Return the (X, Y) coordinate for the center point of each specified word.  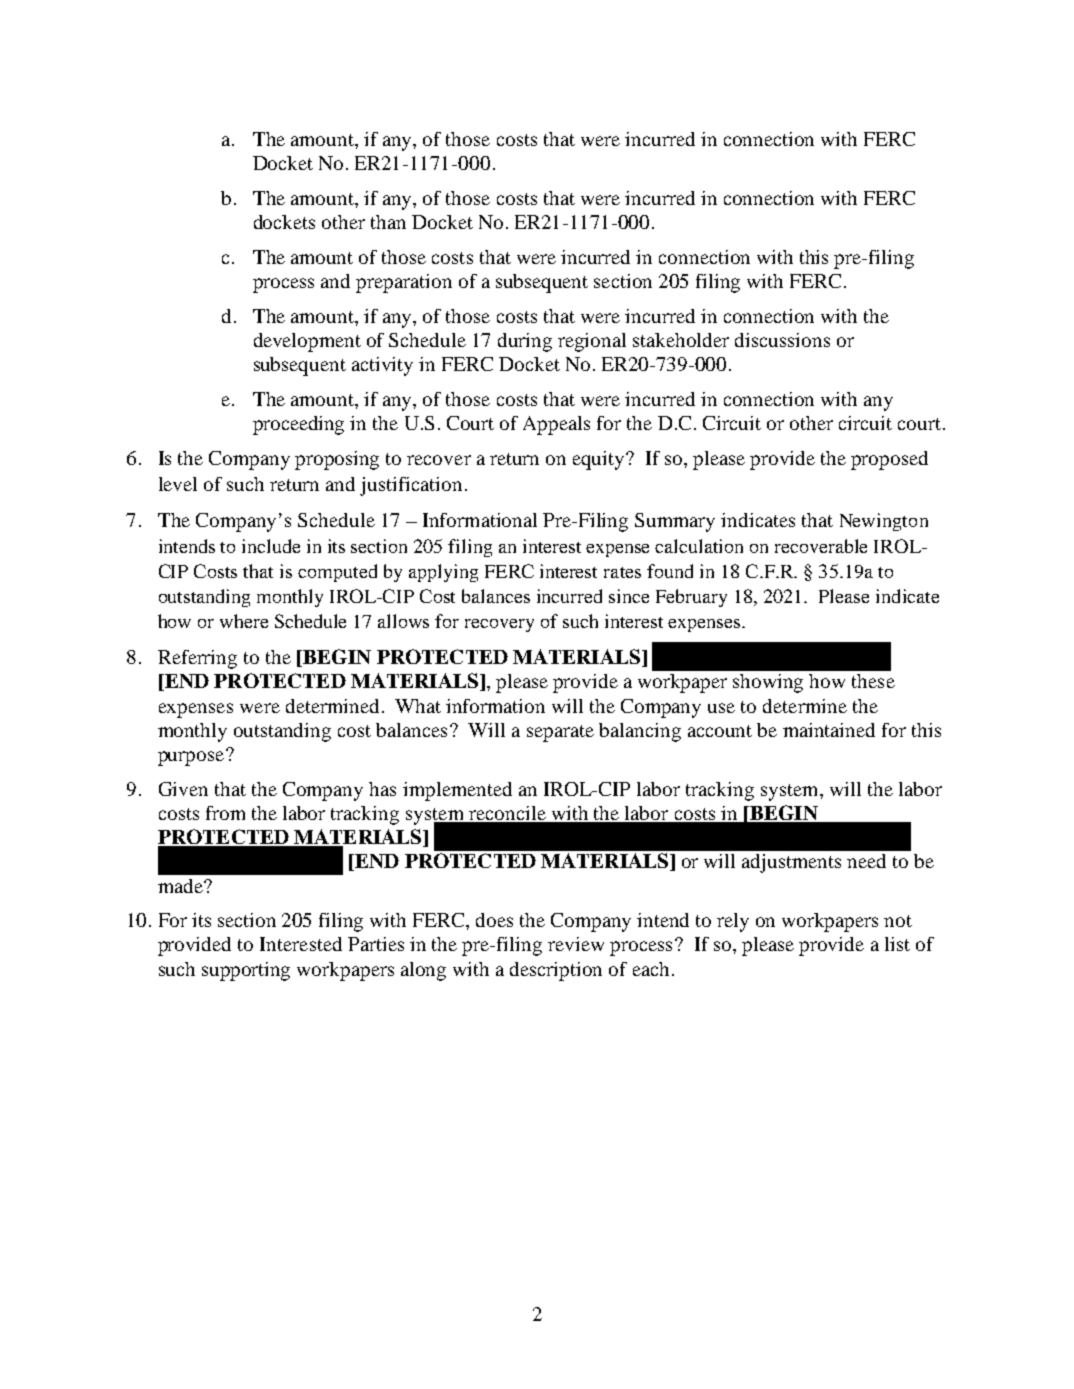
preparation (404, 283)
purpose (192, 757)
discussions (782, 340)
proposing (337, 460)
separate (560, 733)
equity (600, 460)
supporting (246, 971)
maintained (829, 730)
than (388, 222)
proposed (889, 460)
